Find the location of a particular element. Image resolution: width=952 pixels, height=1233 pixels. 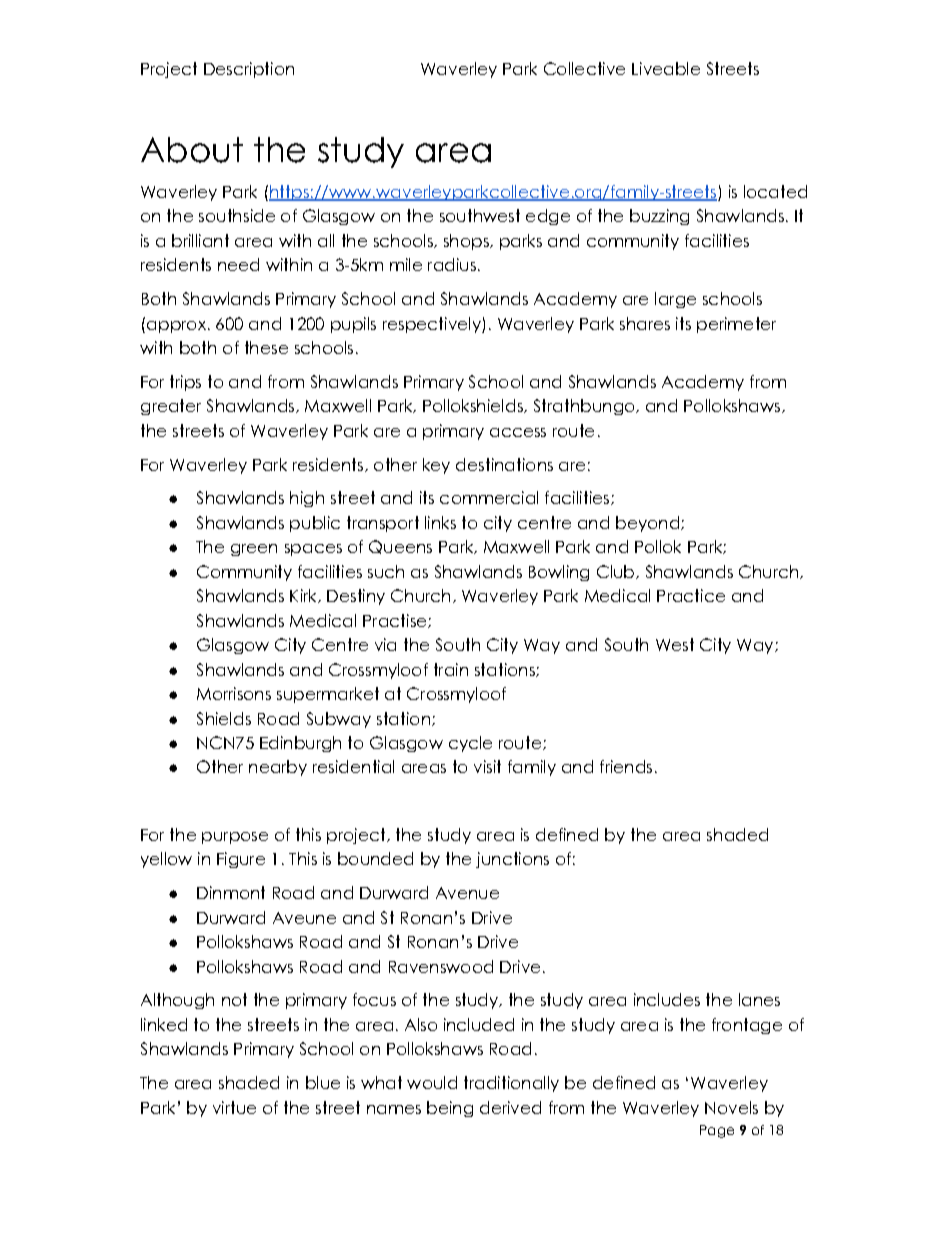

Practice is located at coordinates (691, 595).
